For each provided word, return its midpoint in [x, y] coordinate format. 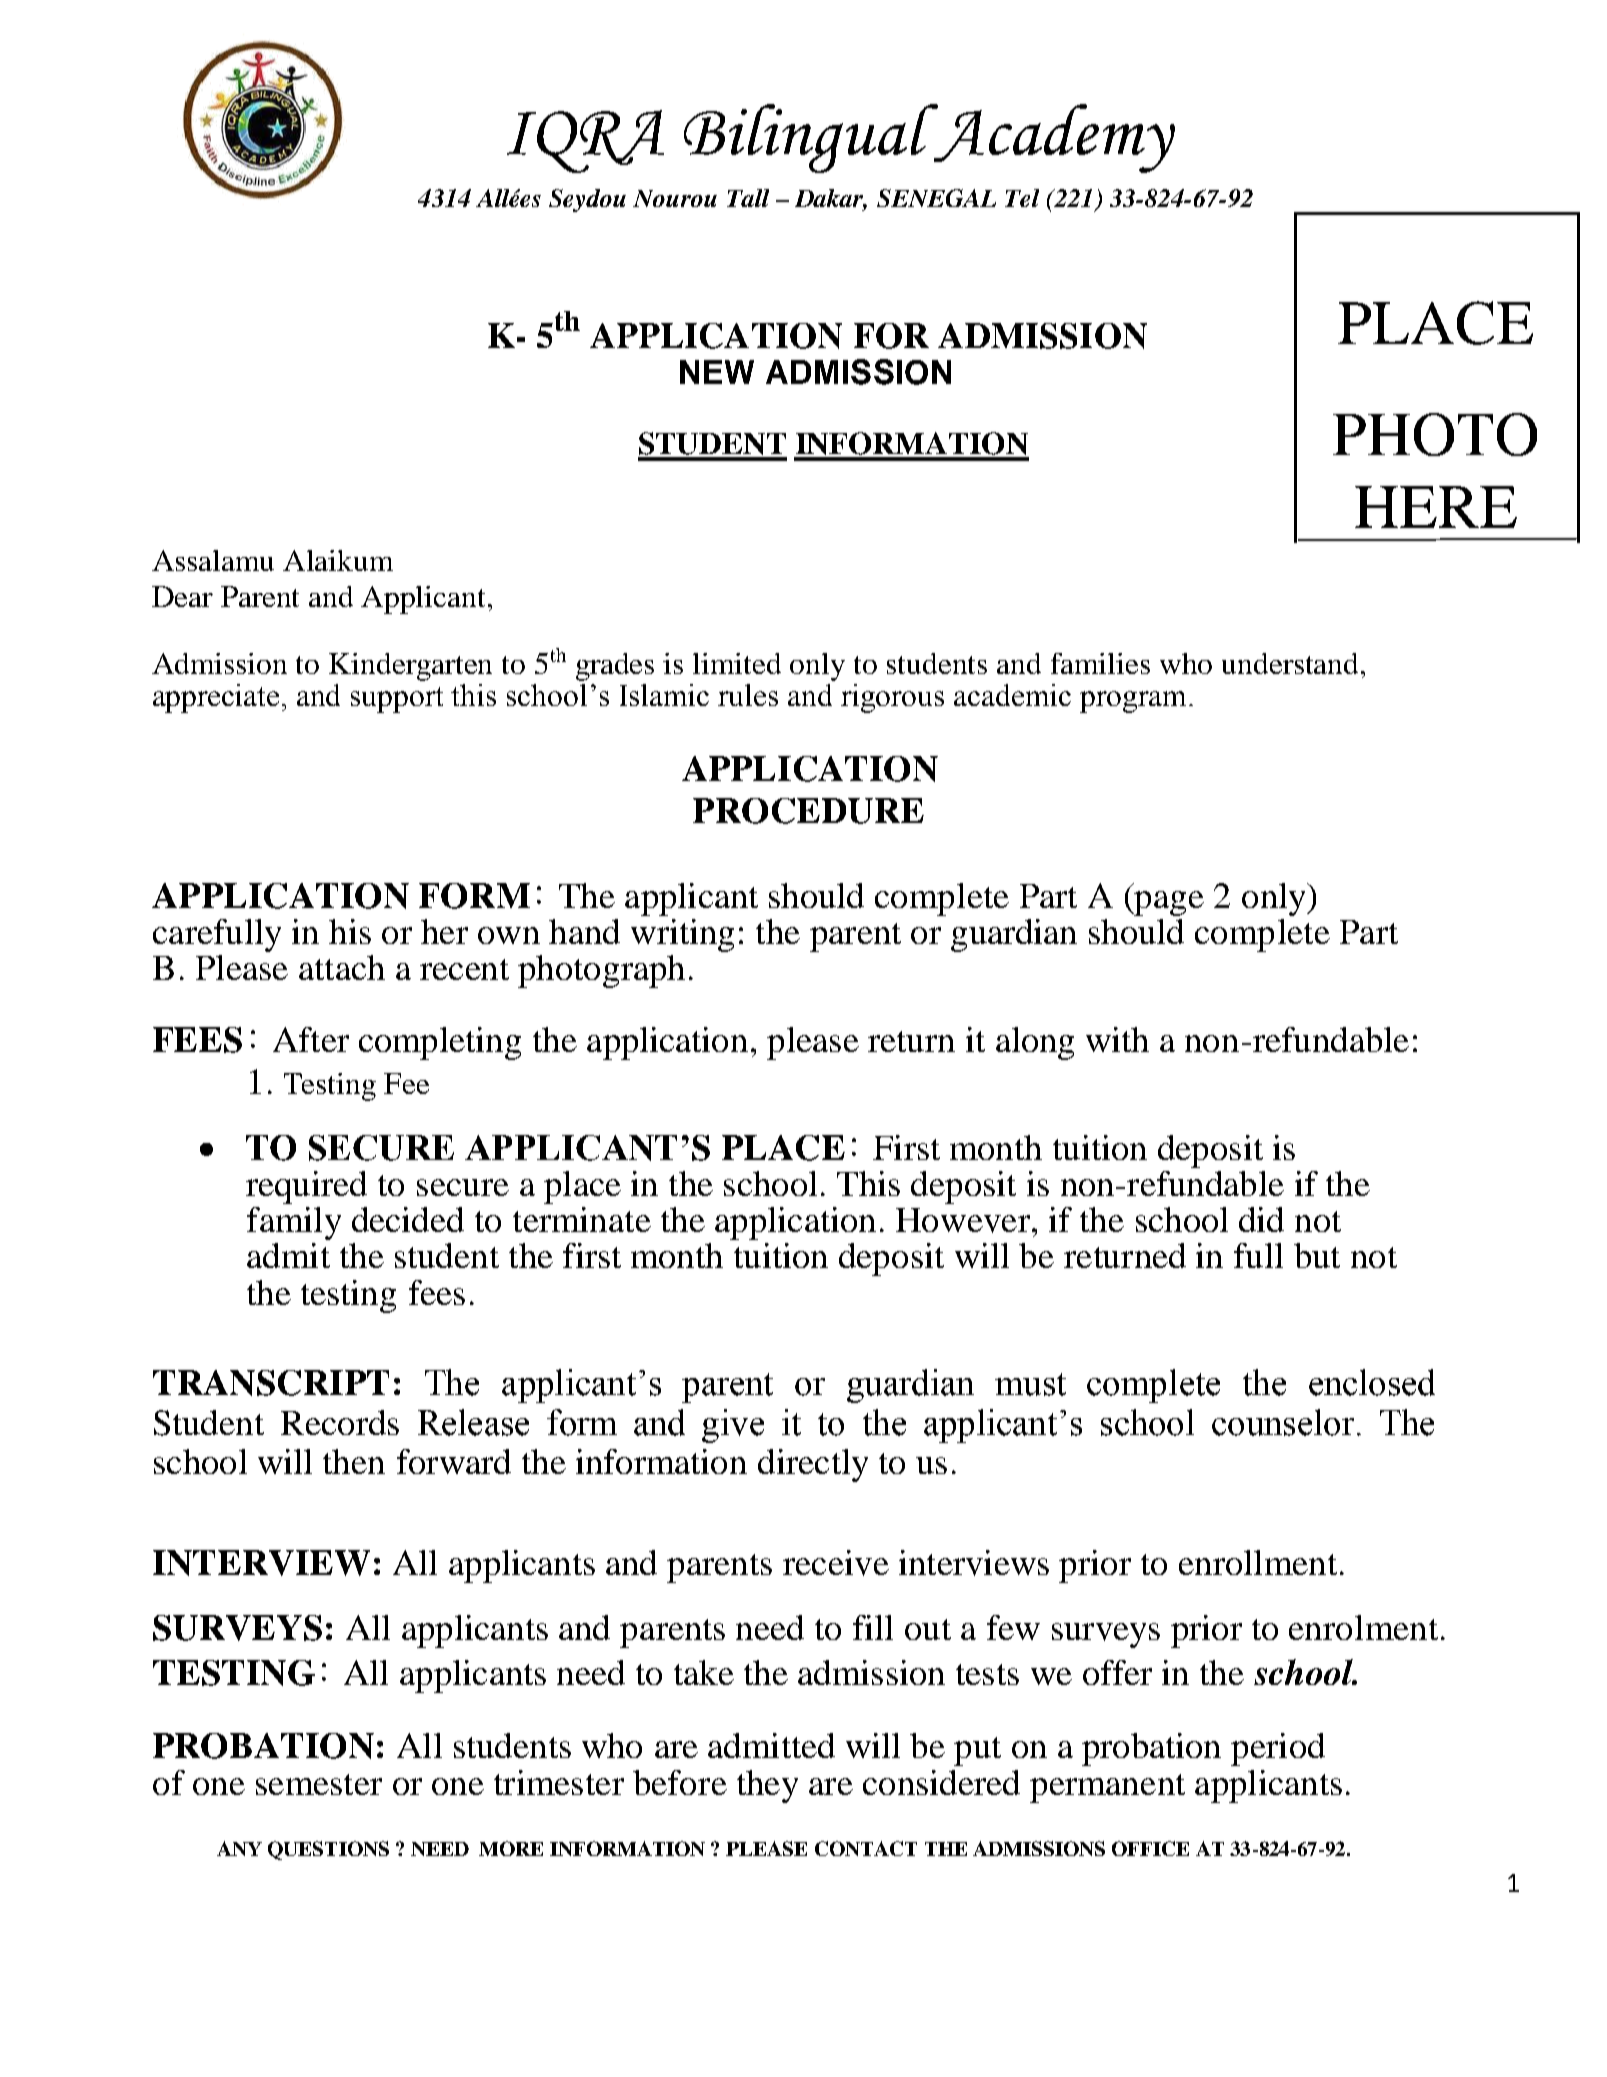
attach [342, 967]
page [1168, 903]
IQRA [585, 141]
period [1278, 1749]
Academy [1053, 138]
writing [682, 935]
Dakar [831, 199]
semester [319, 1784]
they [767, 1786]
